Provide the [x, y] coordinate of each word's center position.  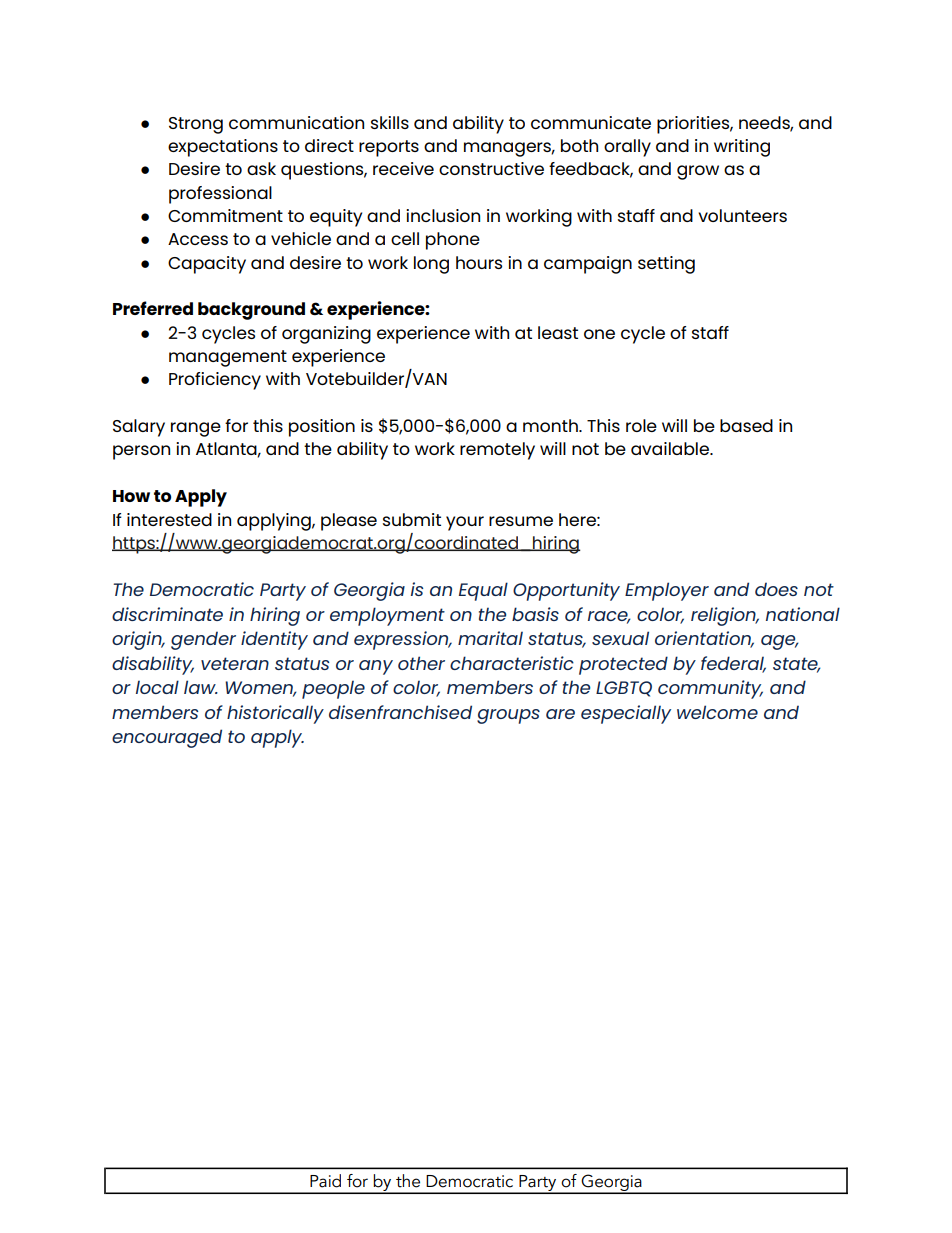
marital [490, 638]
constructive [491, 168]
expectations [223, 148]
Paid [325, 1181]
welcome [717, 712]
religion [724, 616]
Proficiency [215, 381]
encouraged [167, 738]
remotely [497, 451]
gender [203, 641]
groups [508, 716]
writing [742, 148]
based [746, 425]
